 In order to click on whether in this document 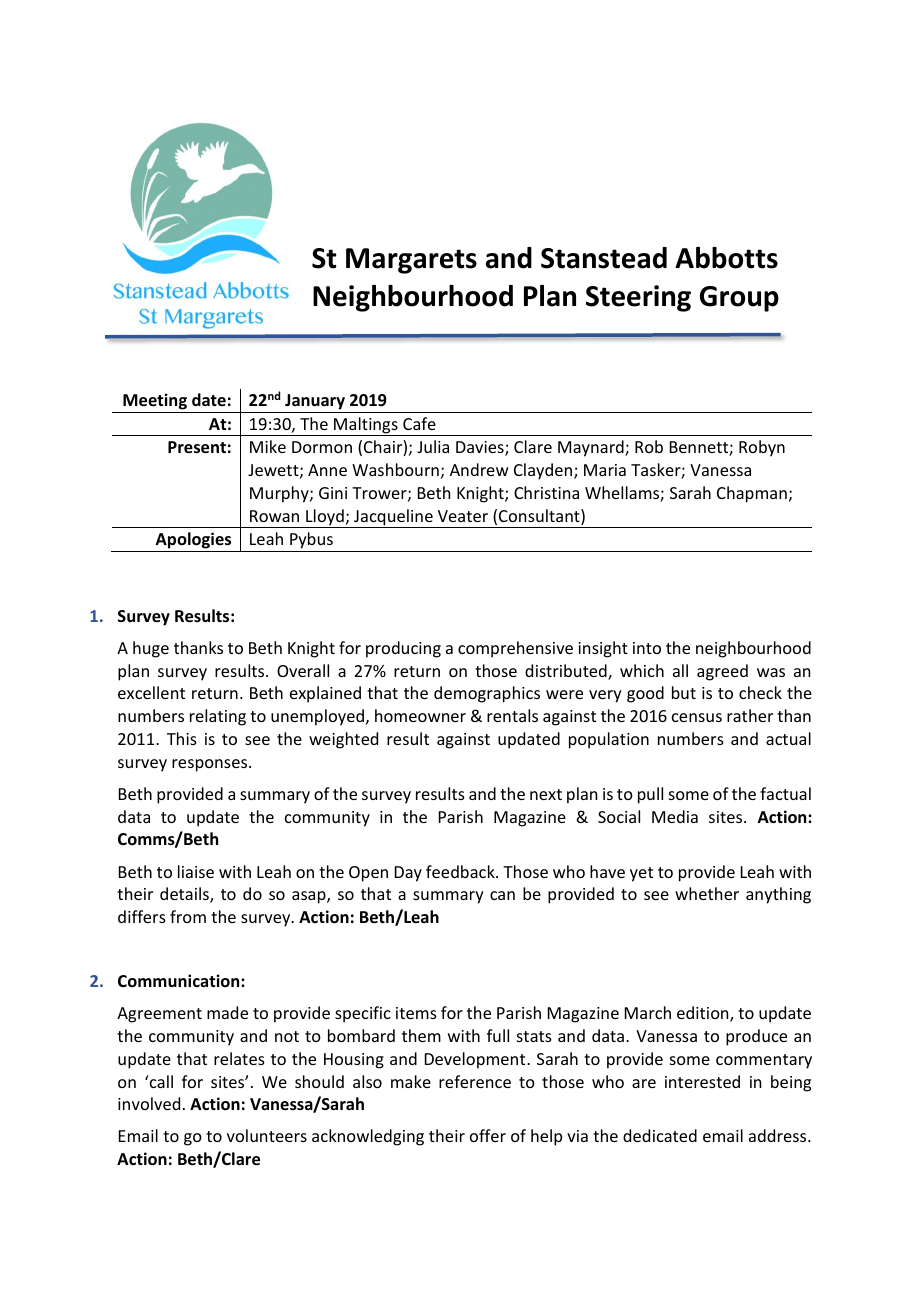, I will do `click(707, 893)`.
